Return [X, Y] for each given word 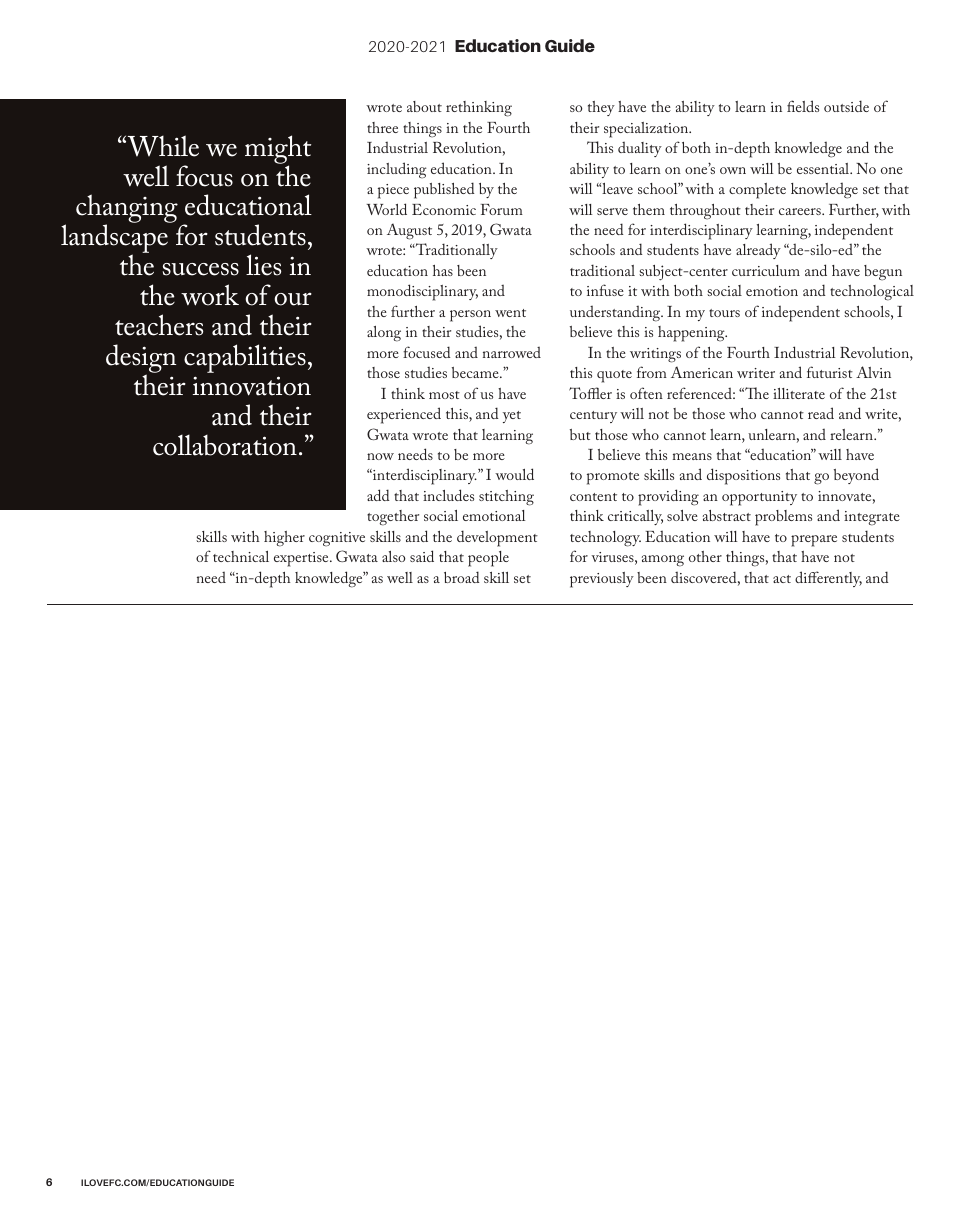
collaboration [225, 445]
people [488, 559]
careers [801, 211]
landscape [114, 240]
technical [241, 556]
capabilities [245, 358]
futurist [830, 372]
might [278, 150]
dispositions [743, 476]
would [514, 474]
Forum [502, 209]
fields [803, 106]
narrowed [512, 352]
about [424, 106]
